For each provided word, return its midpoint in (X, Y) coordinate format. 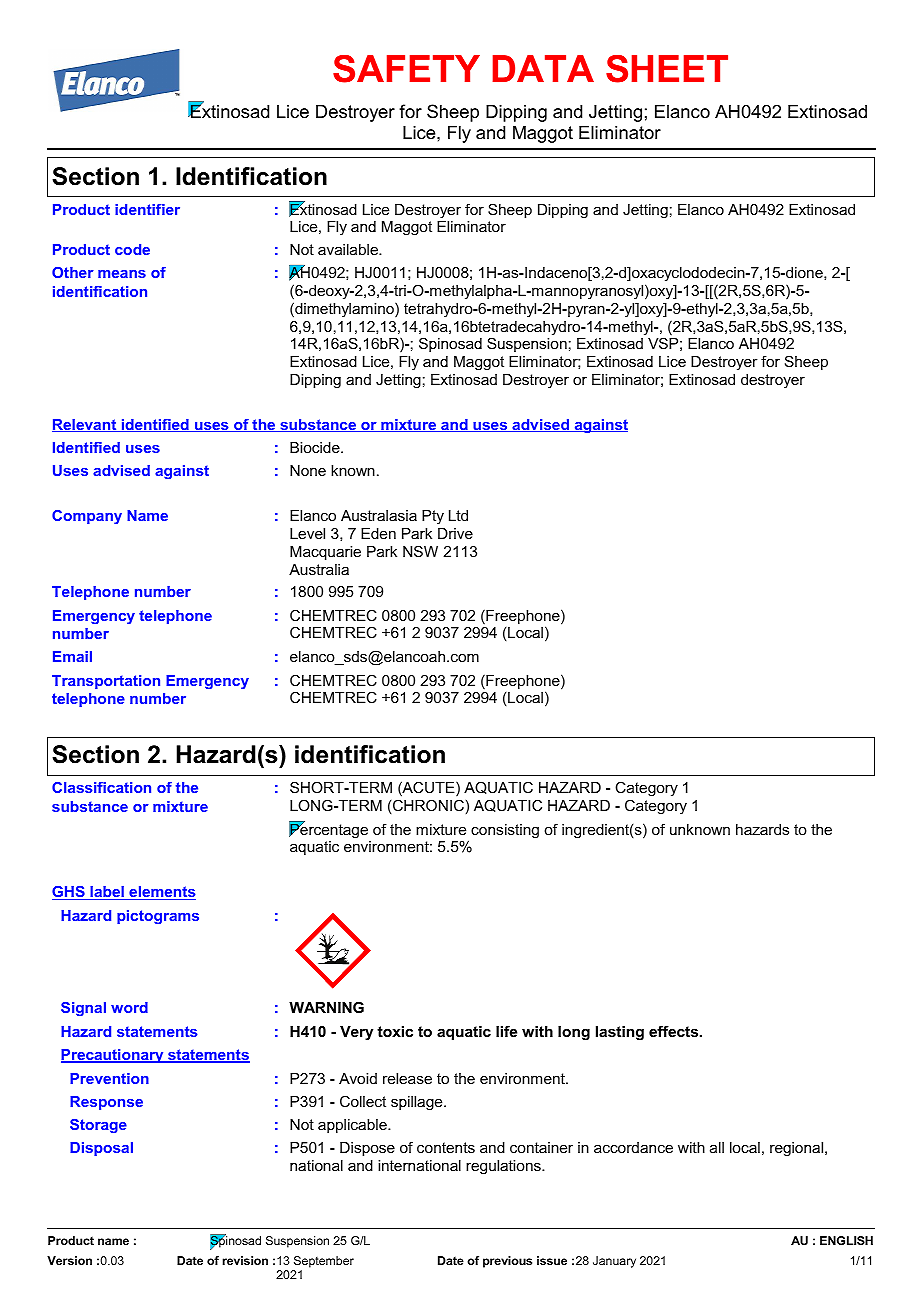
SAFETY (406, 69)
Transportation (106, 682)
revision (245, 1260)
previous (507, 1262)
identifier (147, 209)
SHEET (667, 69)
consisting (505, 831)
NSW (420, 551)
